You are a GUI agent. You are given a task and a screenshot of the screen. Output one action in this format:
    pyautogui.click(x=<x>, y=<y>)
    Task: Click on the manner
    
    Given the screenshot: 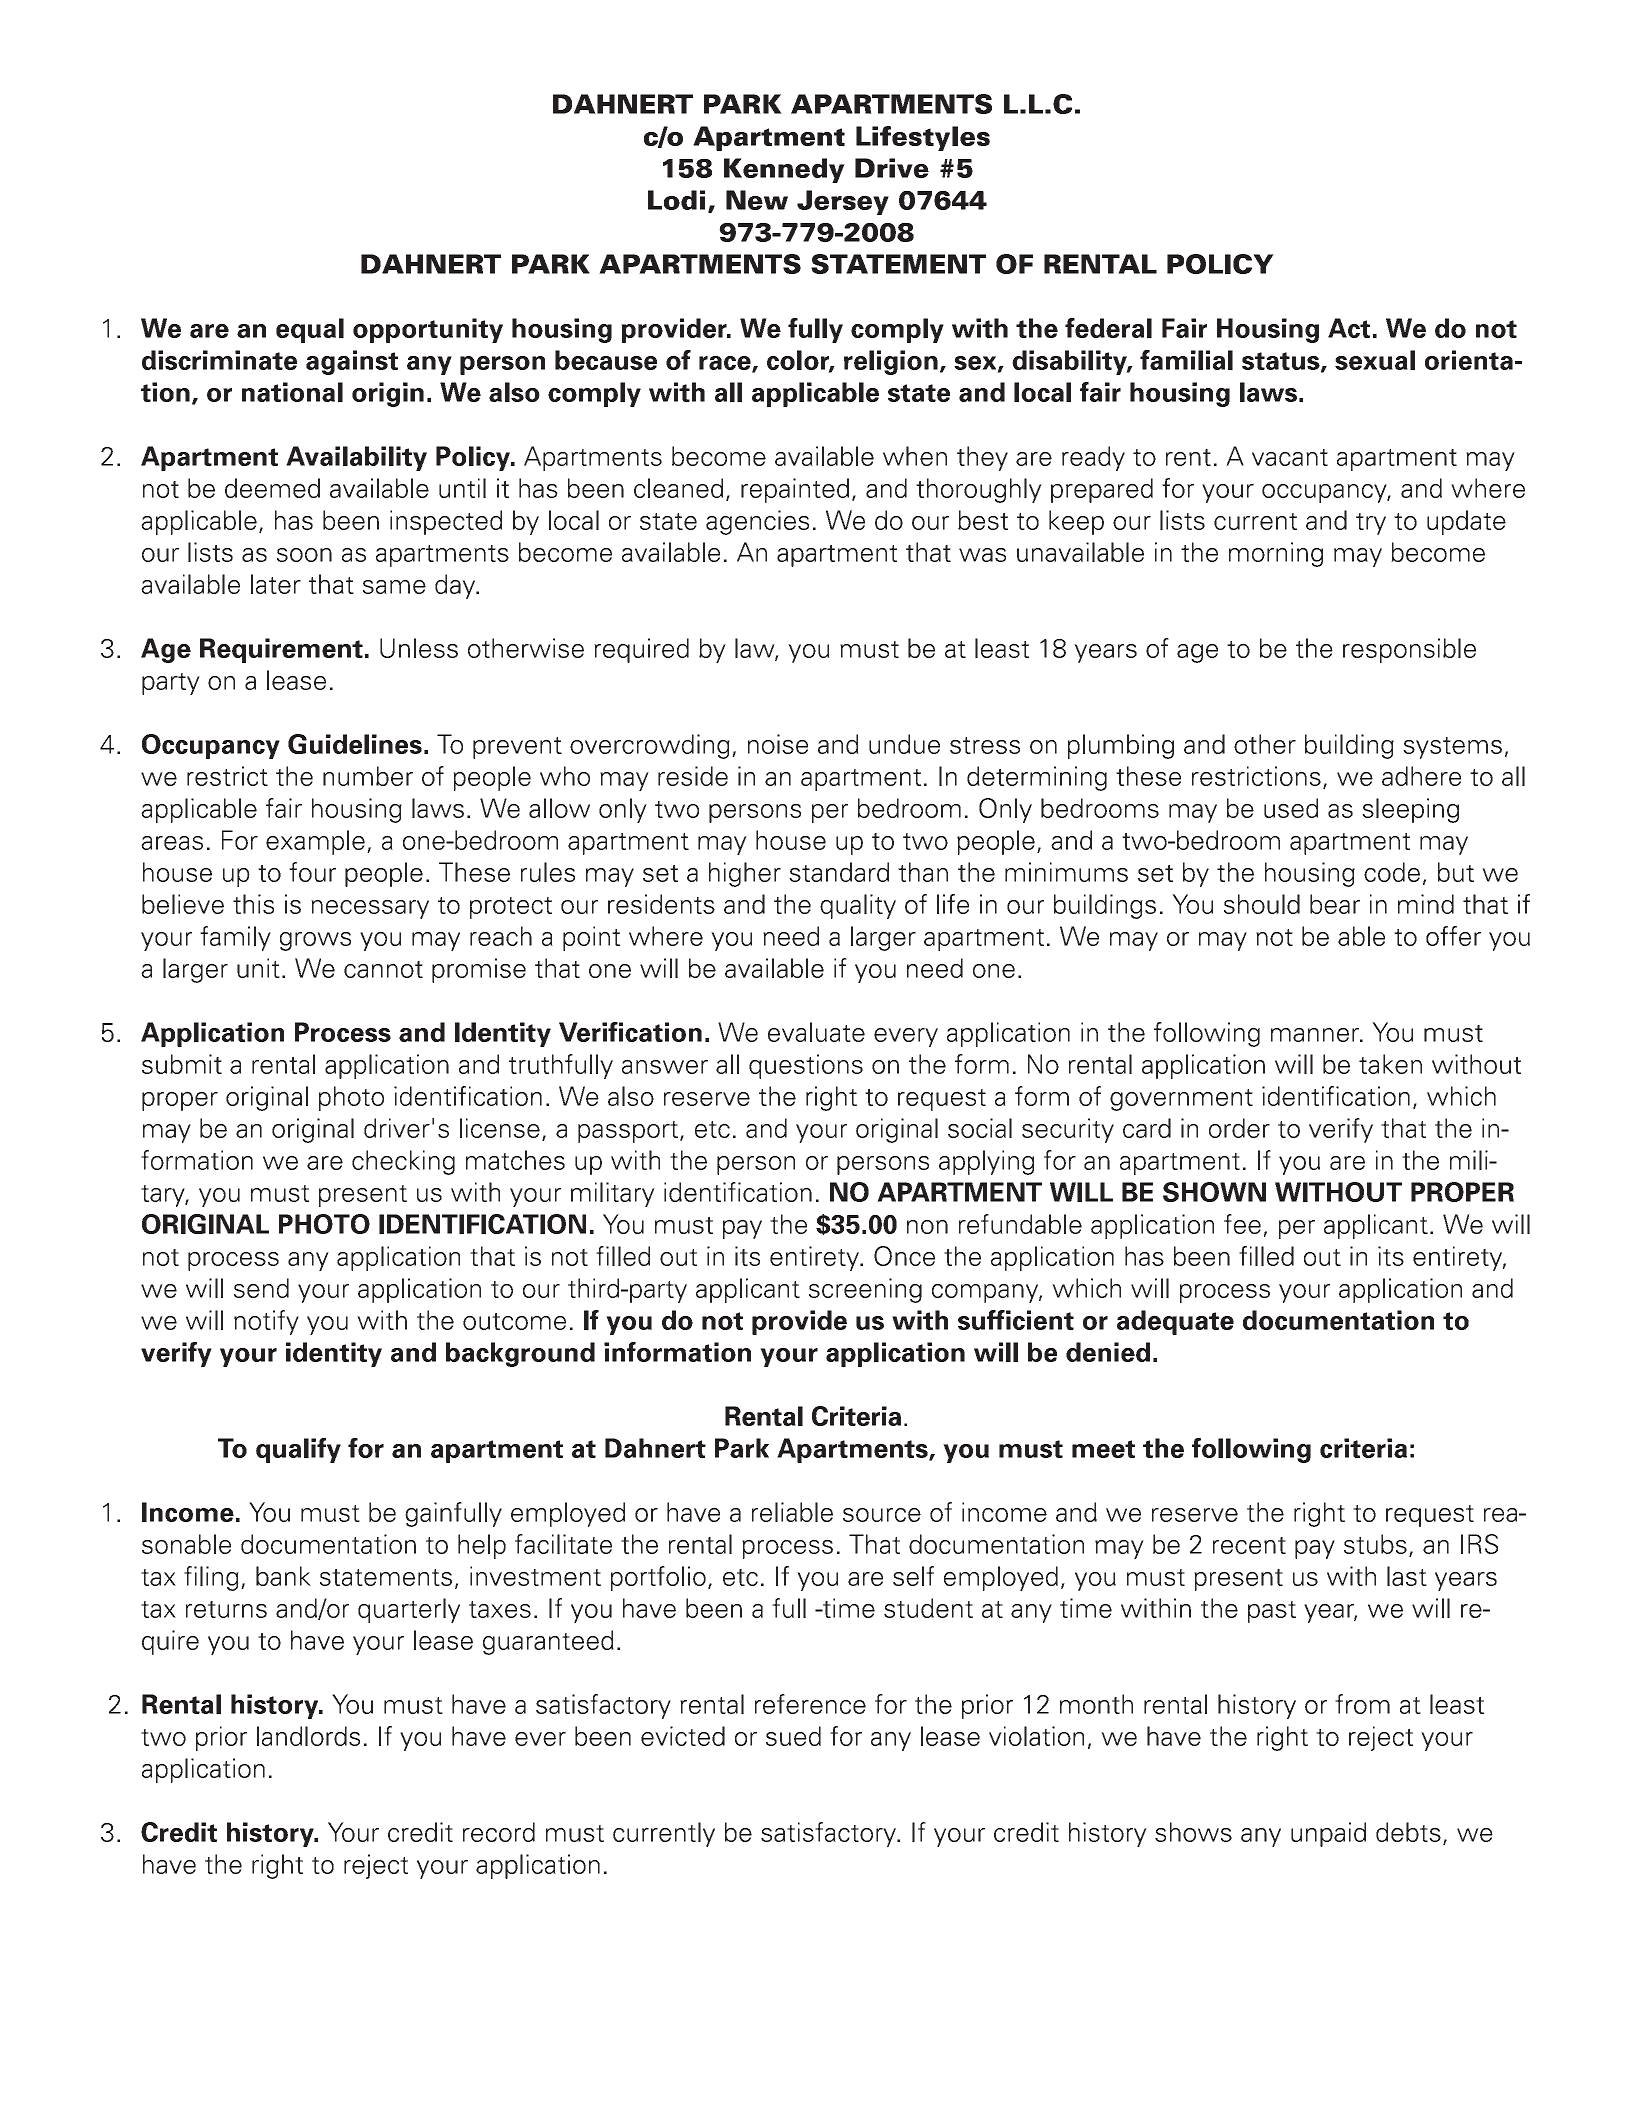 What is the action you would take?
    pyautogui.click(x=1316, y=1035)
